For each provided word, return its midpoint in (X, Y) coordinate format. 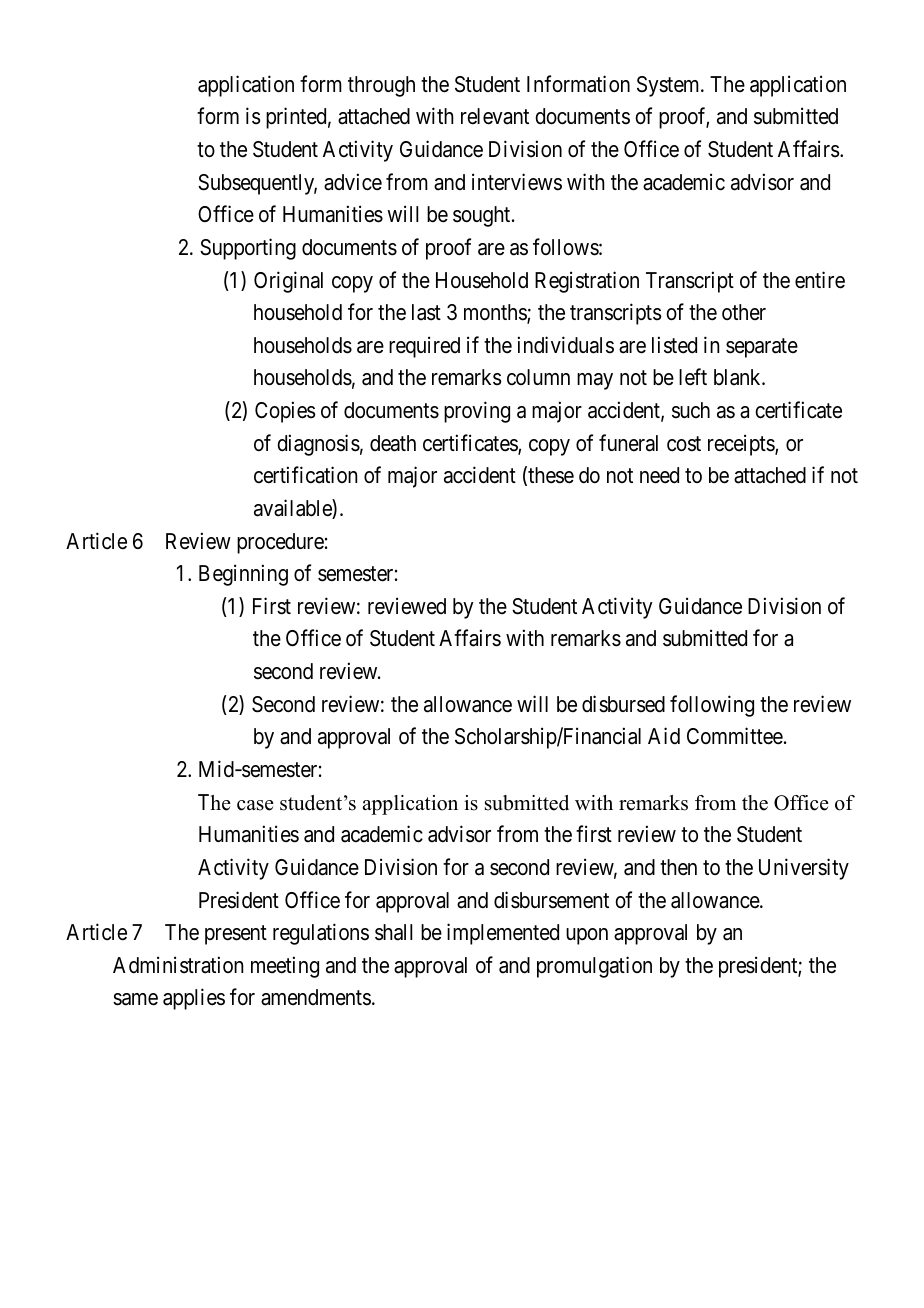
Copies (285, 412)
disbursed (623, 704)
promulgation (594, 967)
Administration (178, 965)
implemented (503, 934)
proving (477, 412)
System (669, 86)
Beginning (243, 575)
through (381, 86)
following (712, 706)
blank (738, 377)
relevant (495, 116)
